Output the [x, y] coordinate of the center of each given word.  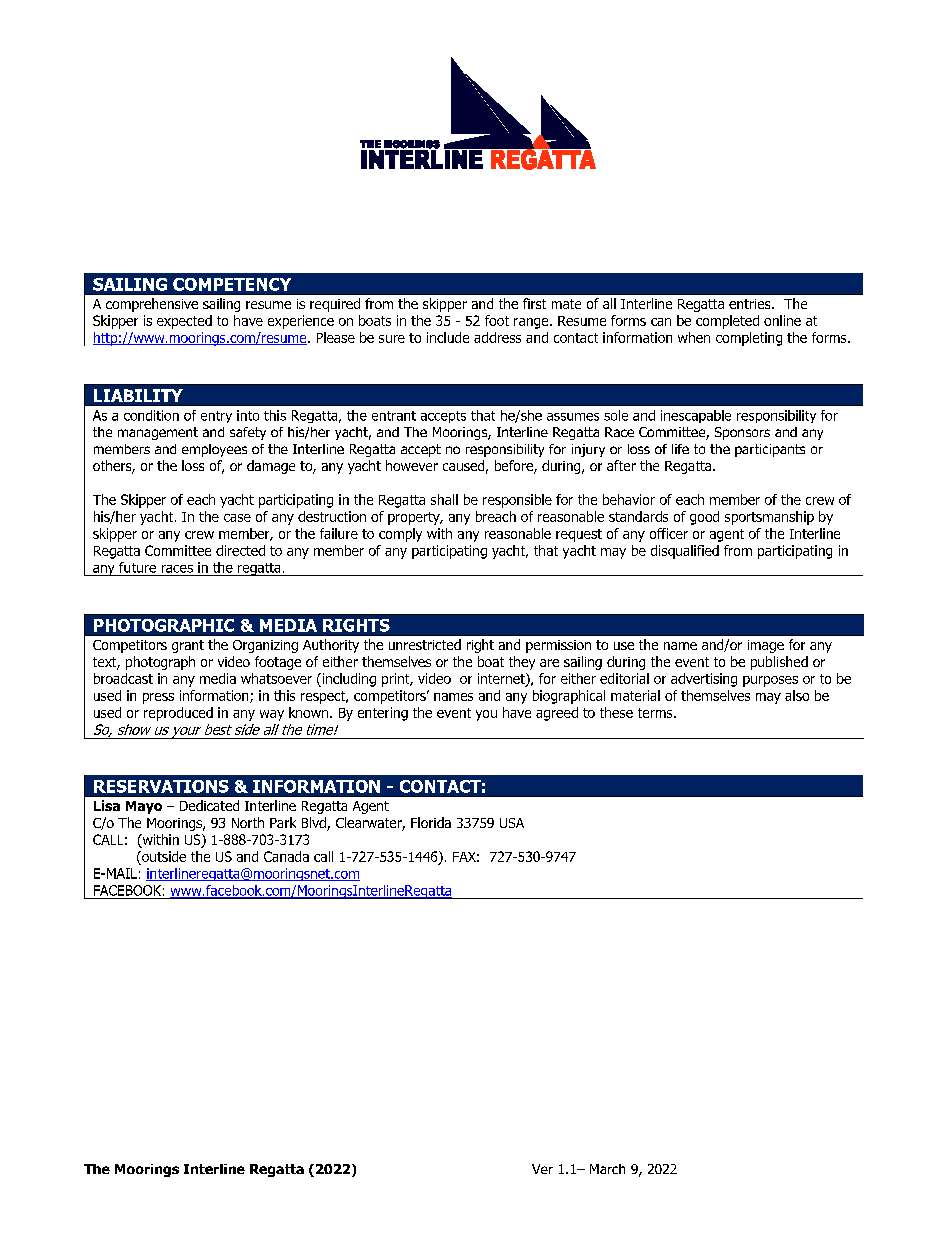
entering [383, 714]
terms [656, 713]
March [607, 1169]
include [448, 337]
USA [512, 823]
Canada [286, 856]
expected [184, 322]
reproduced [178, 714]
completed [727, 322]
